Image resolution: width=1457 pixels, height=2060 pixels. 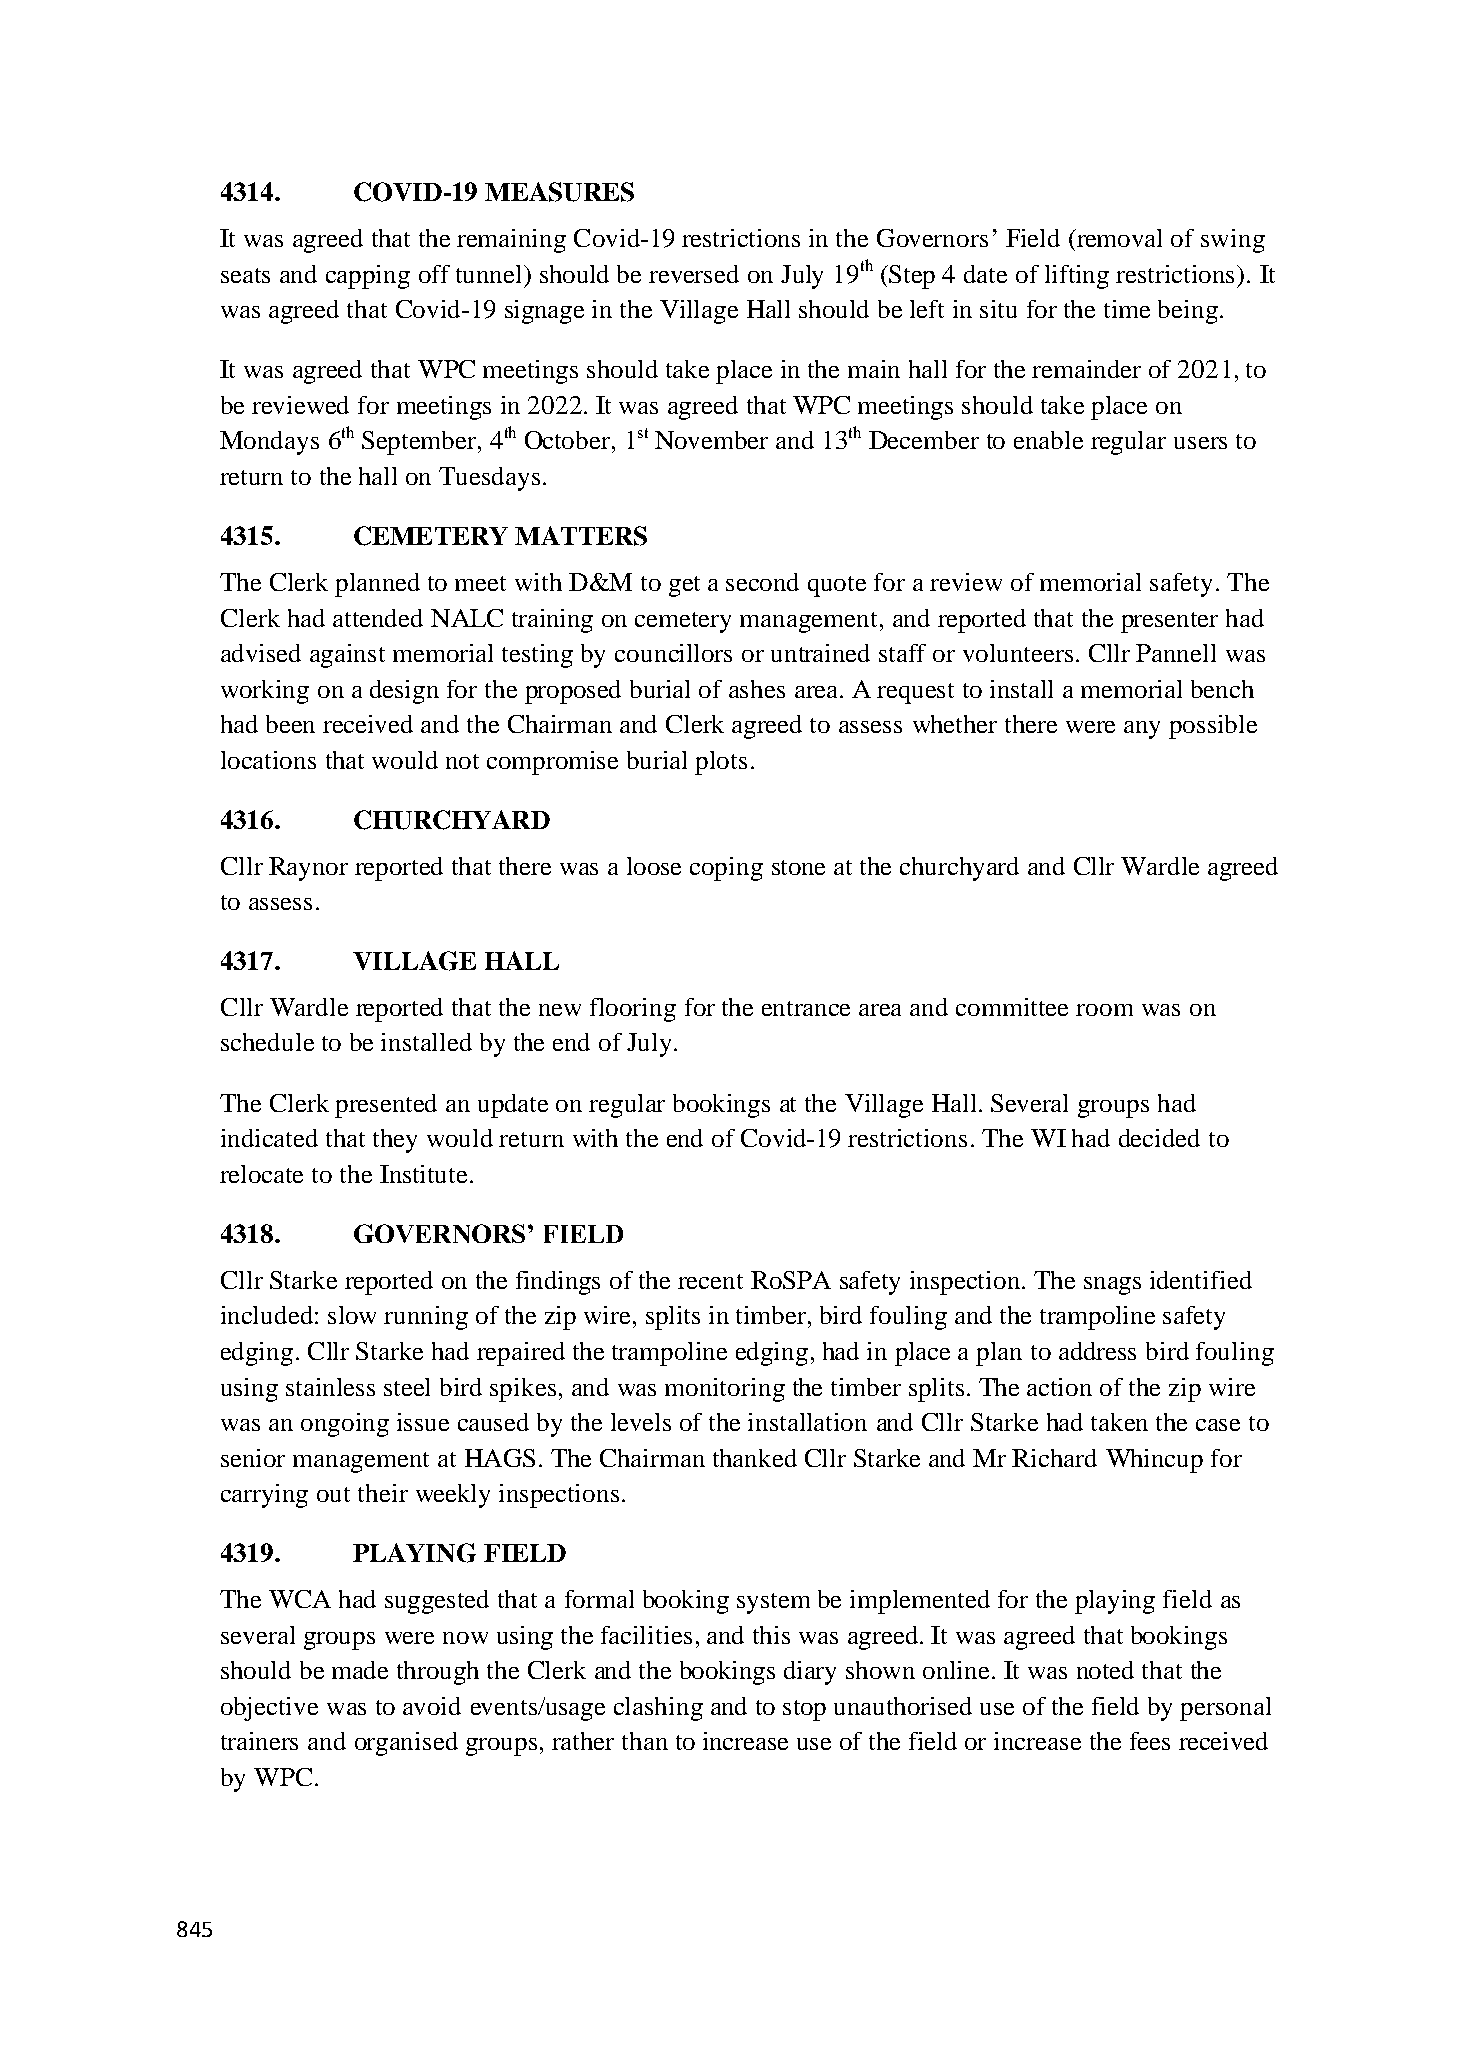 I want to click on recent, so click(x=710, y=1281).
